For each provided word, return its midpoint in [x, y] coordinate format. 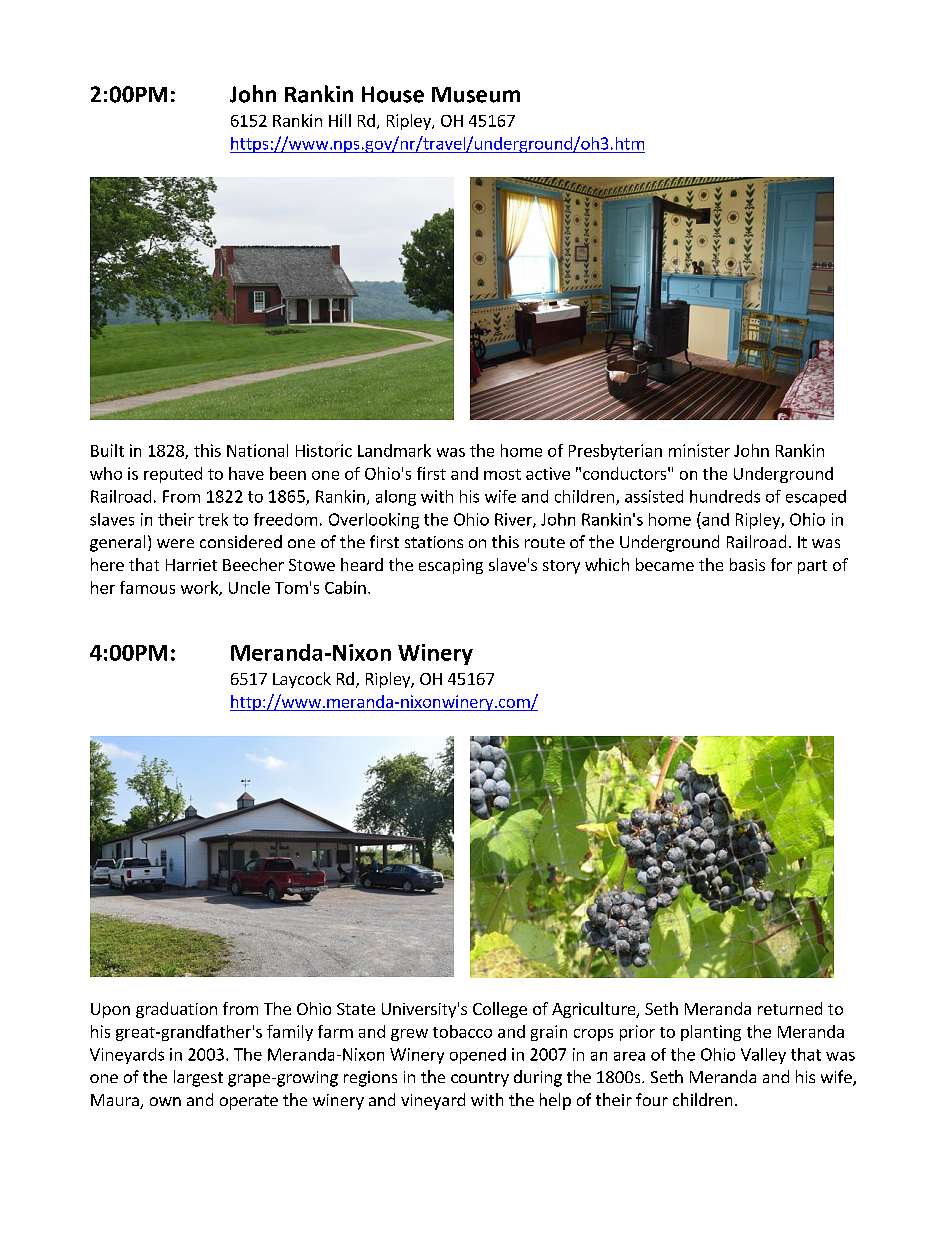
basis [747, 564]
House [393, 94]
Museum [476, 95]
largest [198, 1078]
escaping [451, 566]
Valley [763, 1056]
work [200, 588]
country [480, 1079]
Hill [340, 120]
